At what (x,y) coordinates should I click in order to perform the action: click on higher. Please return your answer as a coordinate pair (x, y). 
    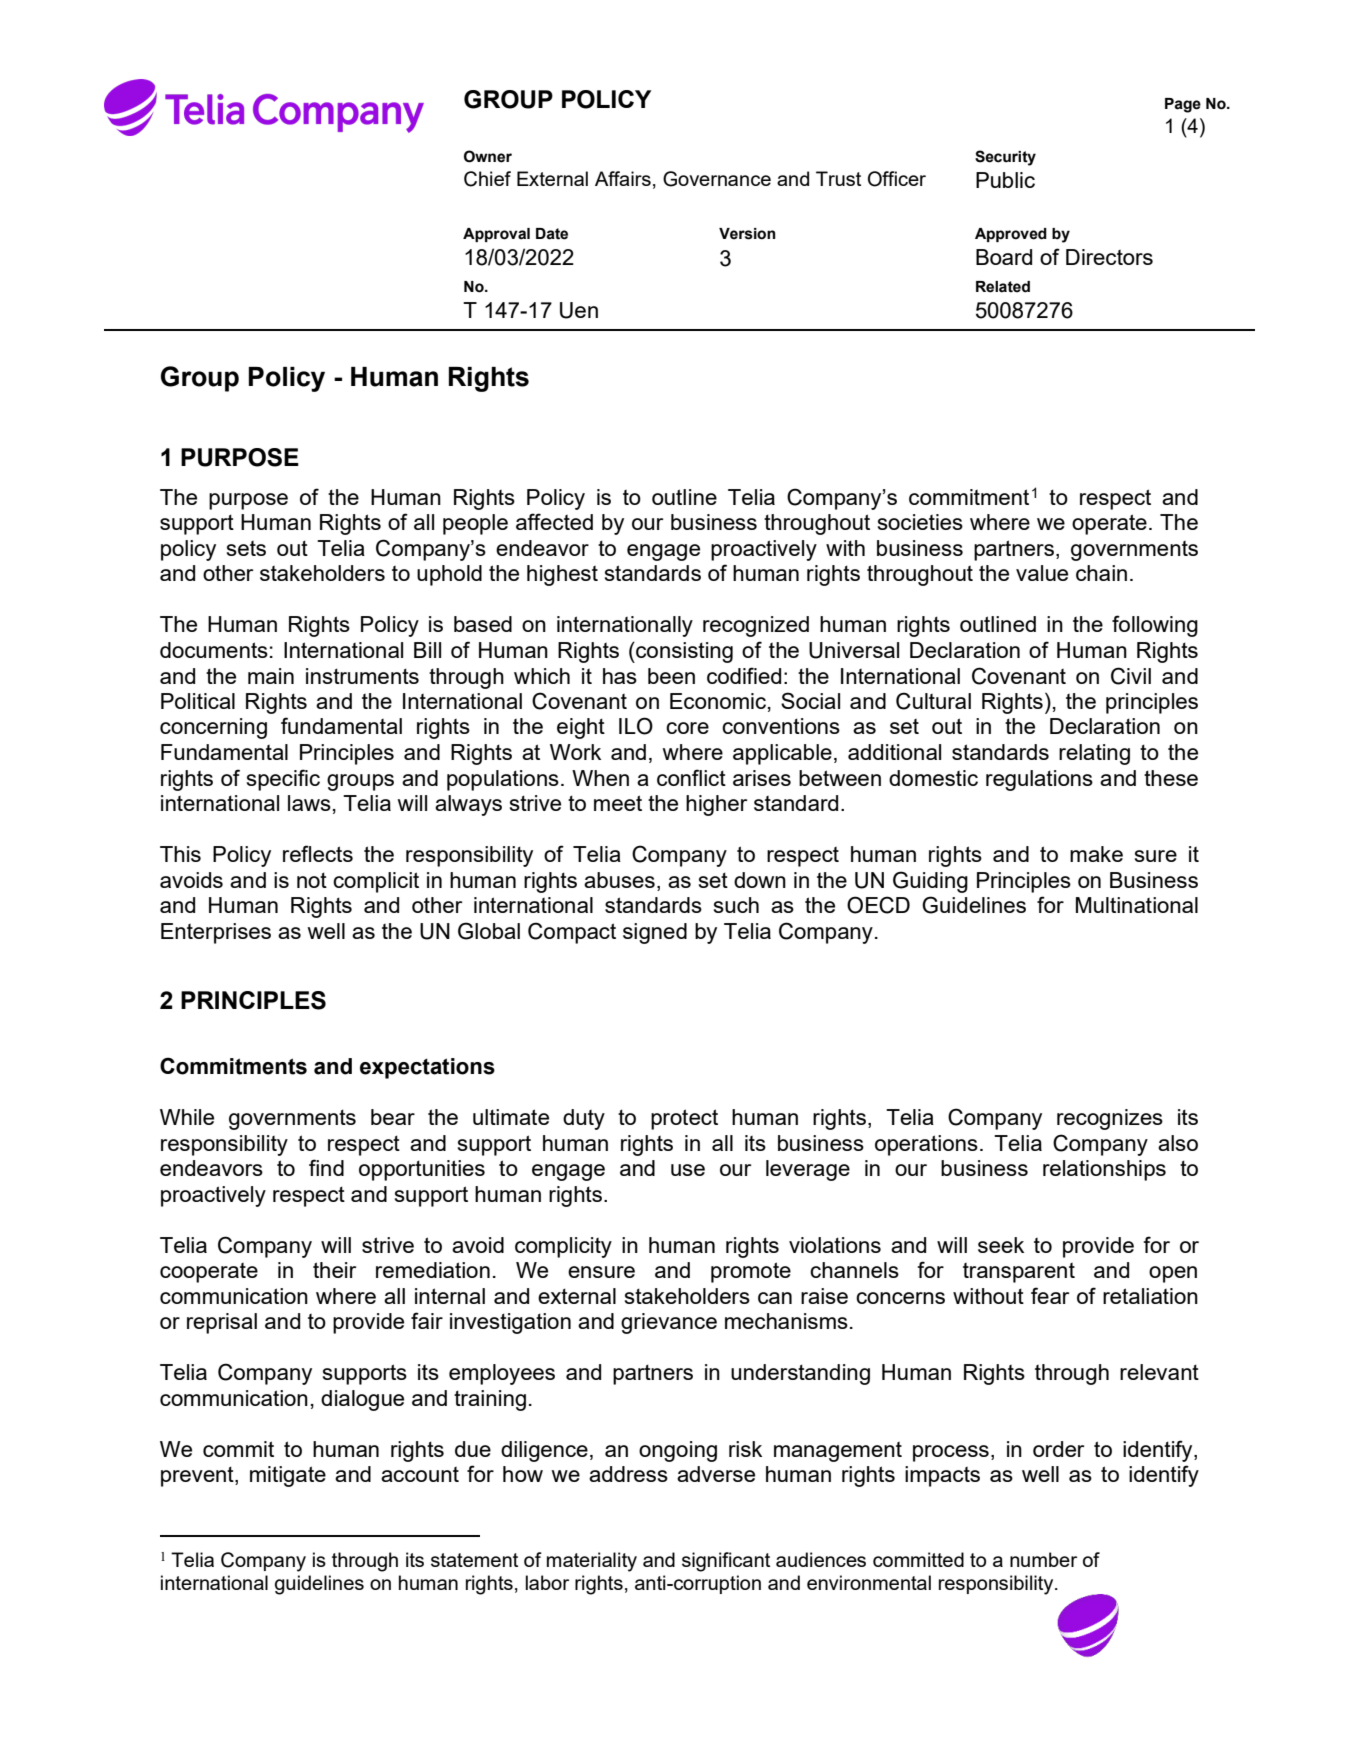
    Looking at the image, I should click on (716, 805).
